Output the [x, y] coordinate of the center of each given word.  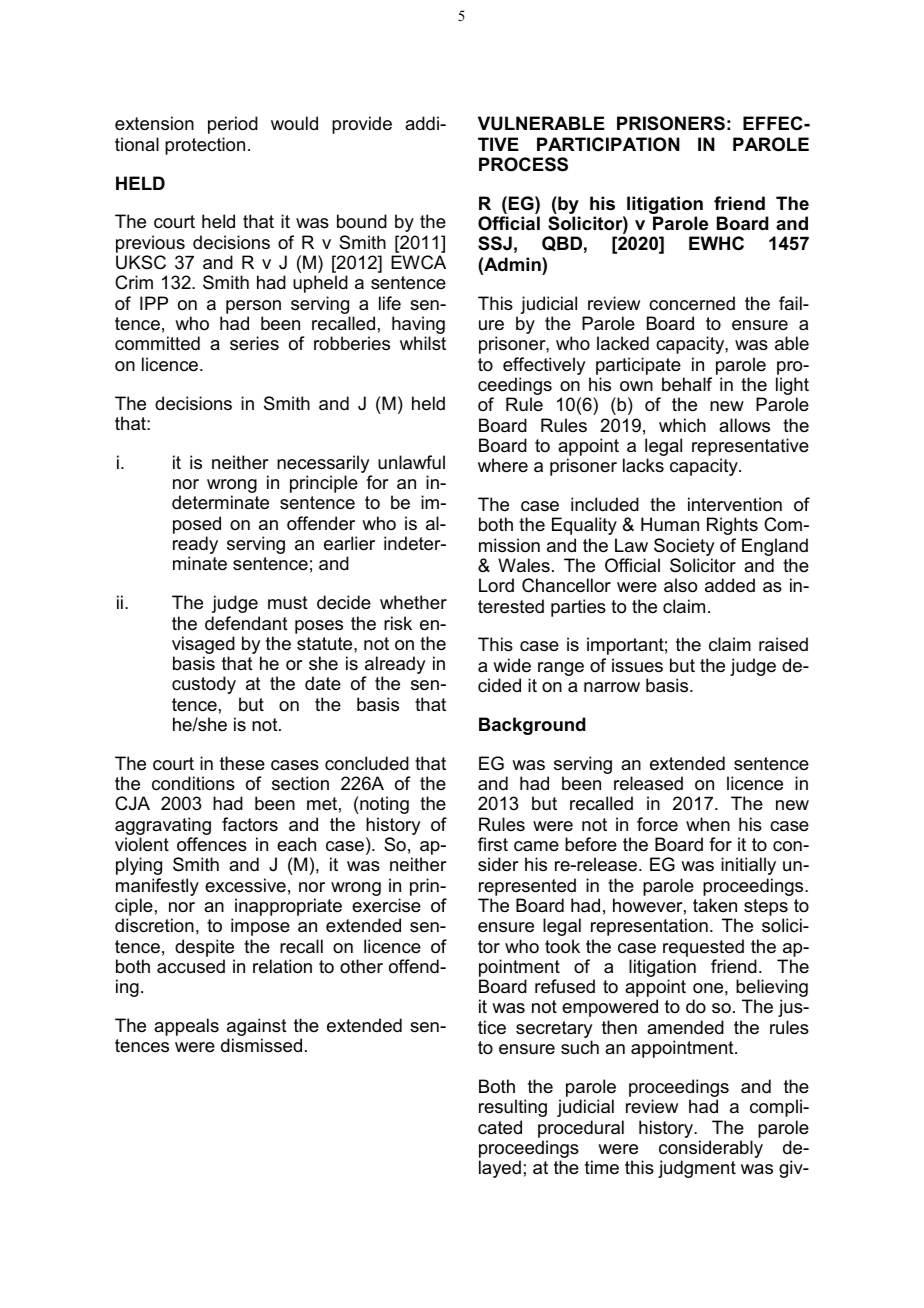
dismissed [261, 1045]
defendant [246, 623]
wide [512, 665]
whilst [423, 343]
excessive [245, 885]
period [233, 125]
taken [715, 905]
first [493, 844]
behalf [687, 384]
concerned [692, 303]
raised [783, 644]
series [254, 343]
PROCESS [523, 164]
